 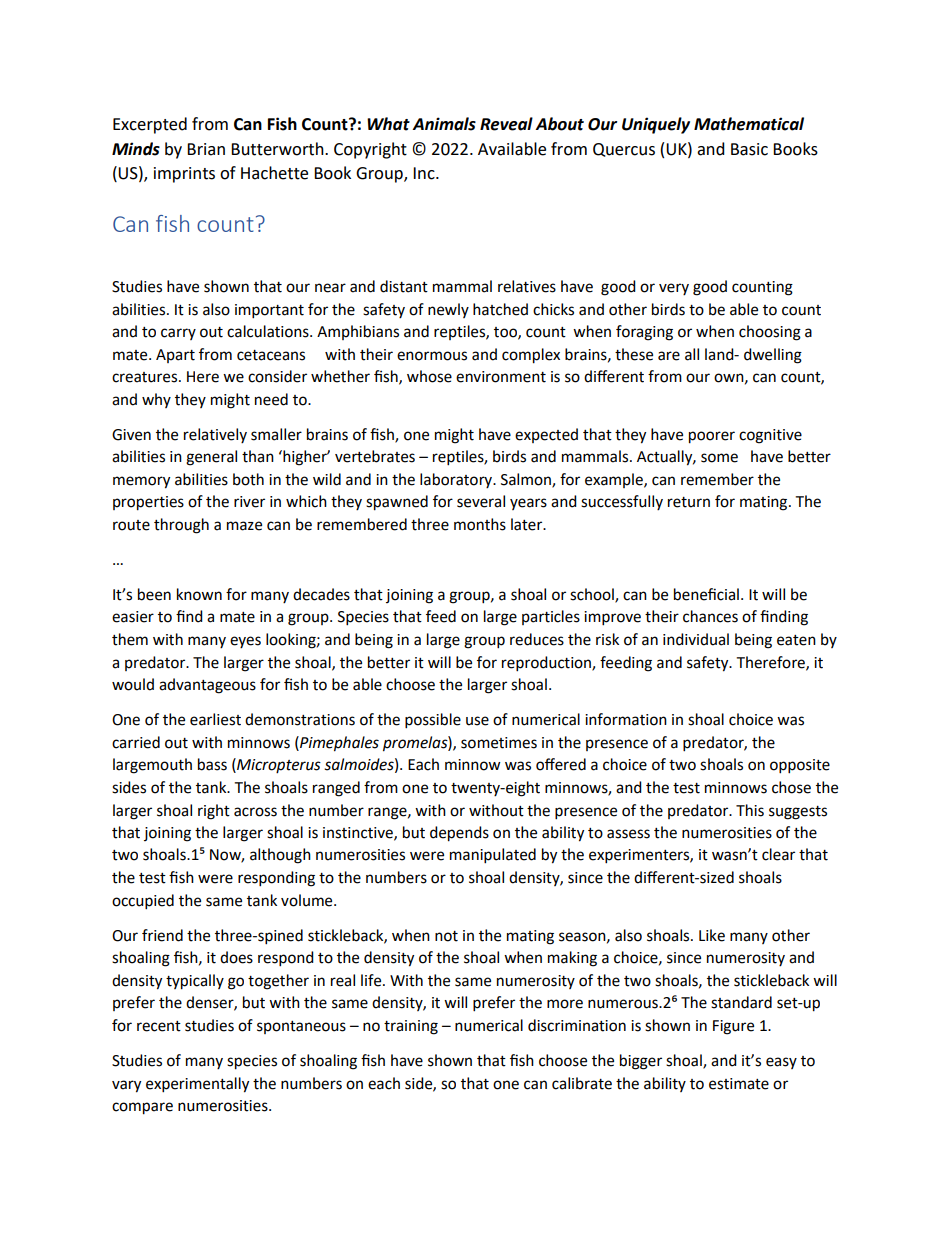 What do you see at coordinates (255, 812) in the screenshot?
I see `across` at bounding box center [255, 812].
